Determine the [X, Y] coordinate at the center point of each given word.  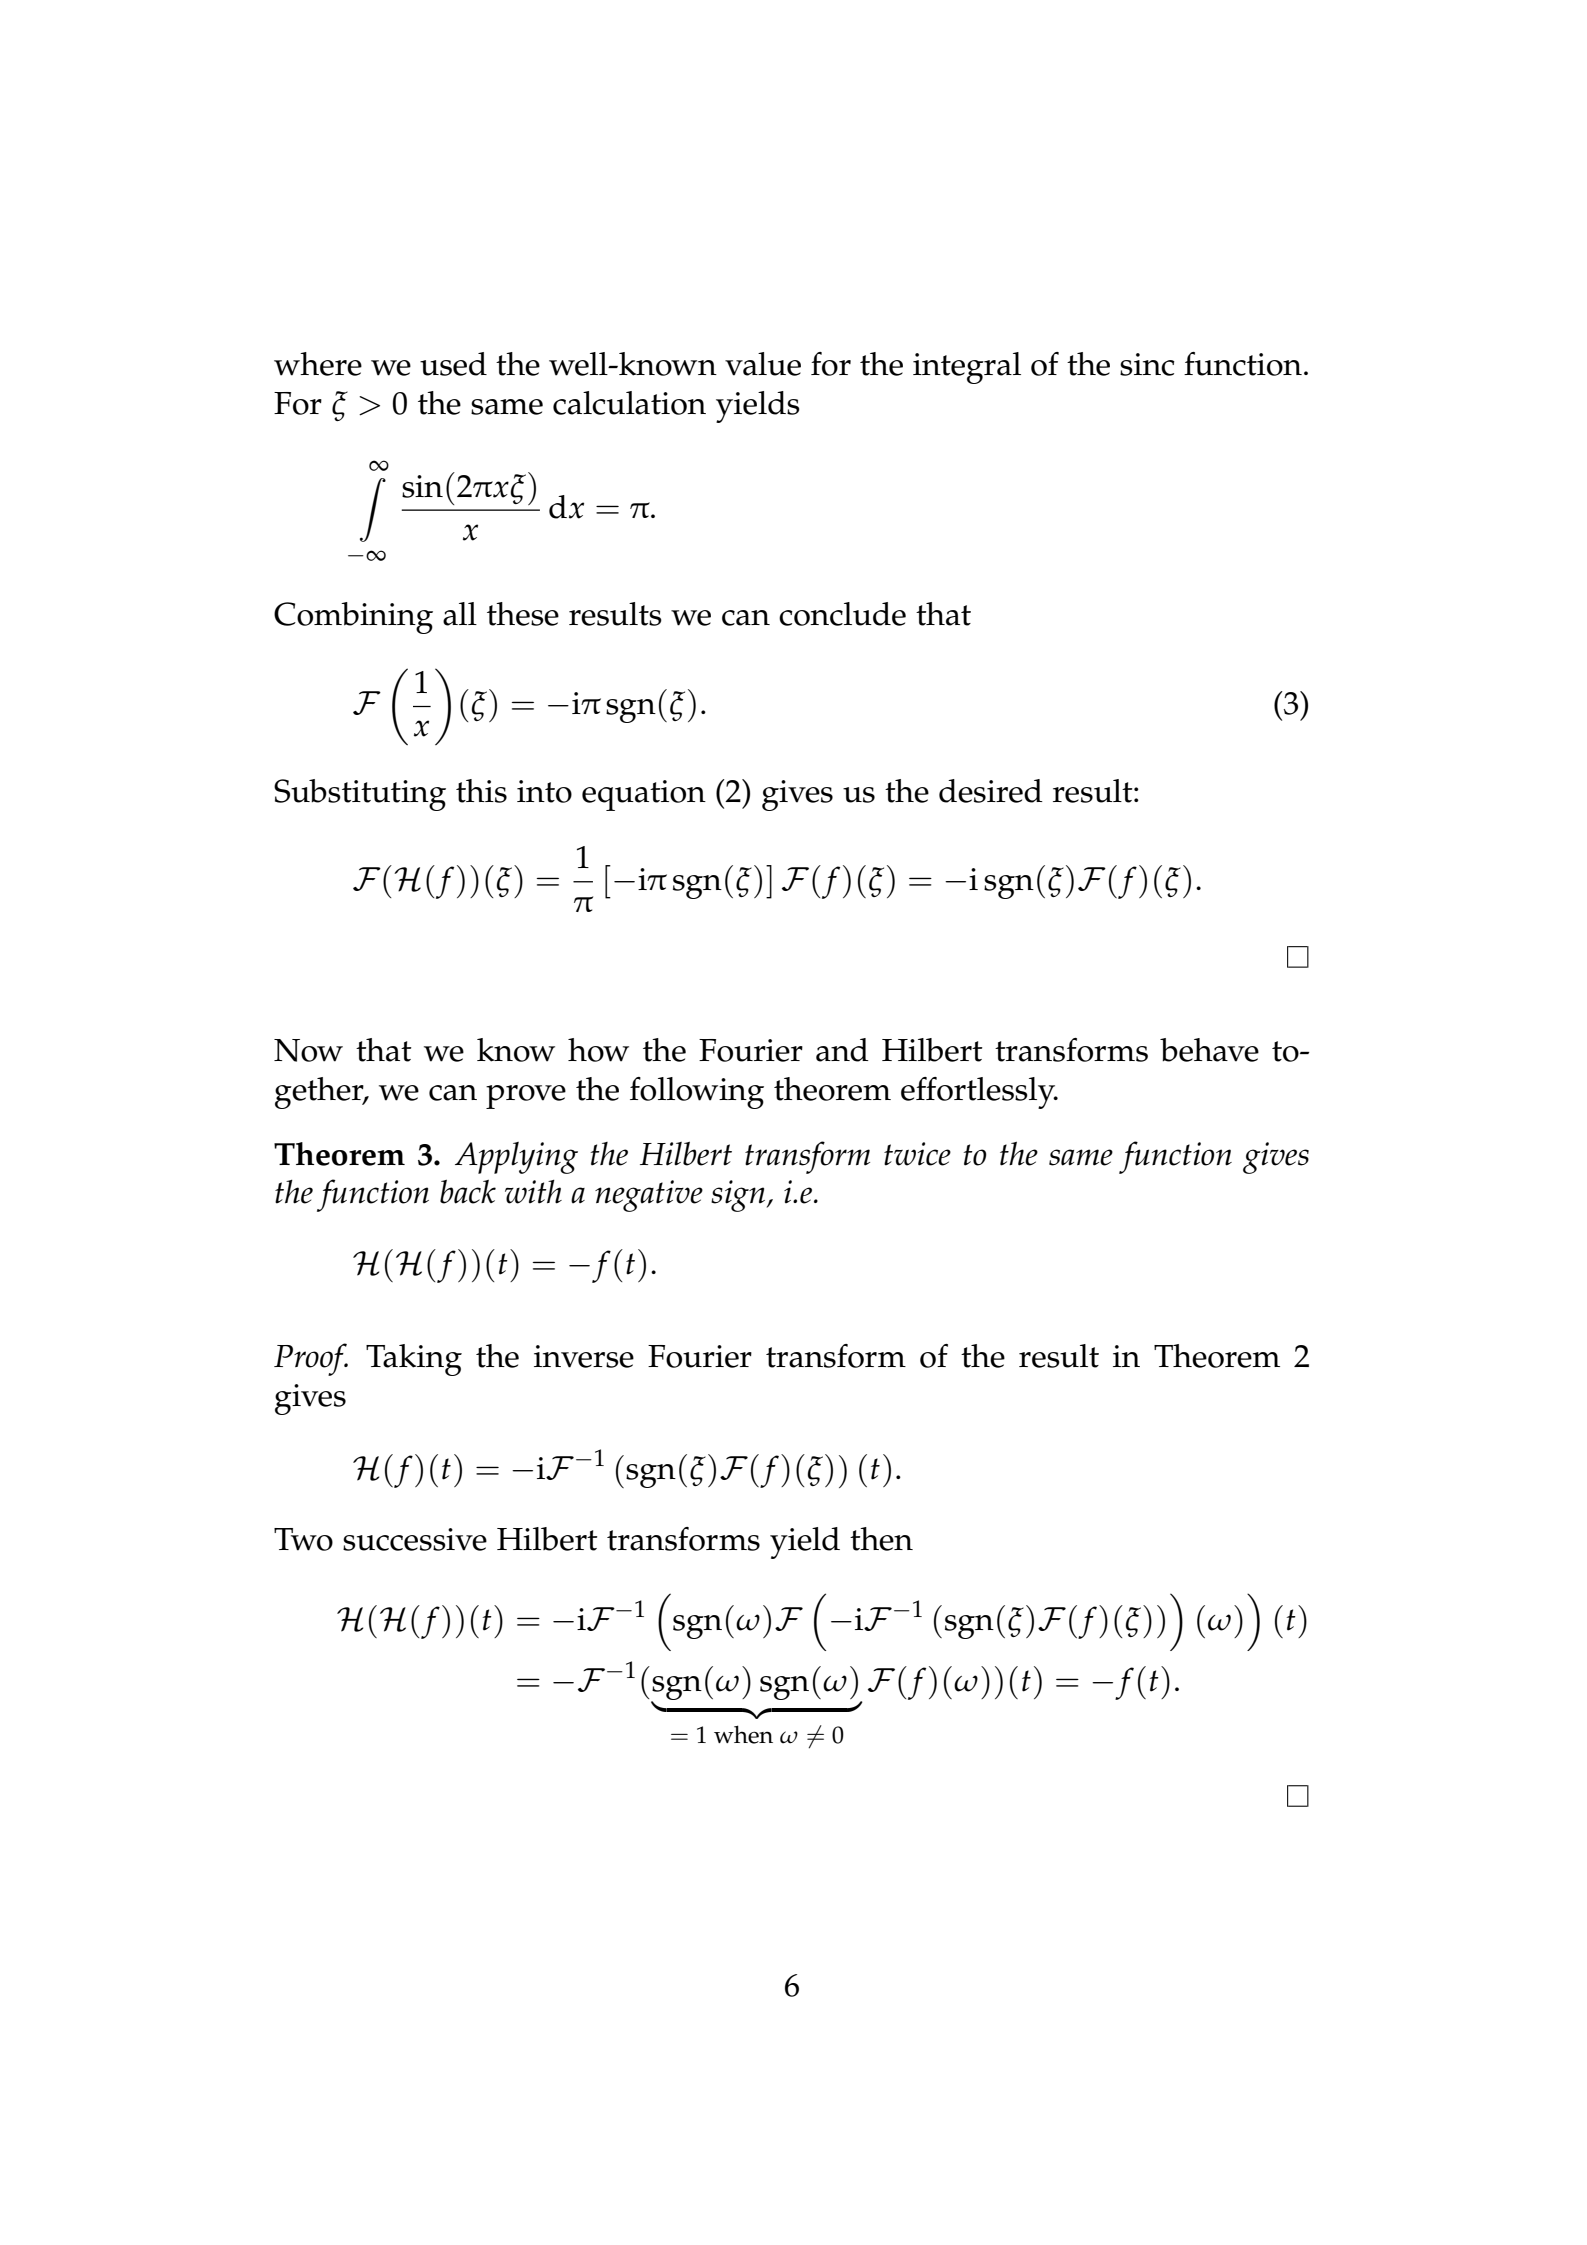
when [743, 1734]
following [697, 1093]
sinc [1147, 364]
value [763, 364]
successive [415, 1539]
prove [526, 1097]
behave [1209, 1050]
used [453, 364]
